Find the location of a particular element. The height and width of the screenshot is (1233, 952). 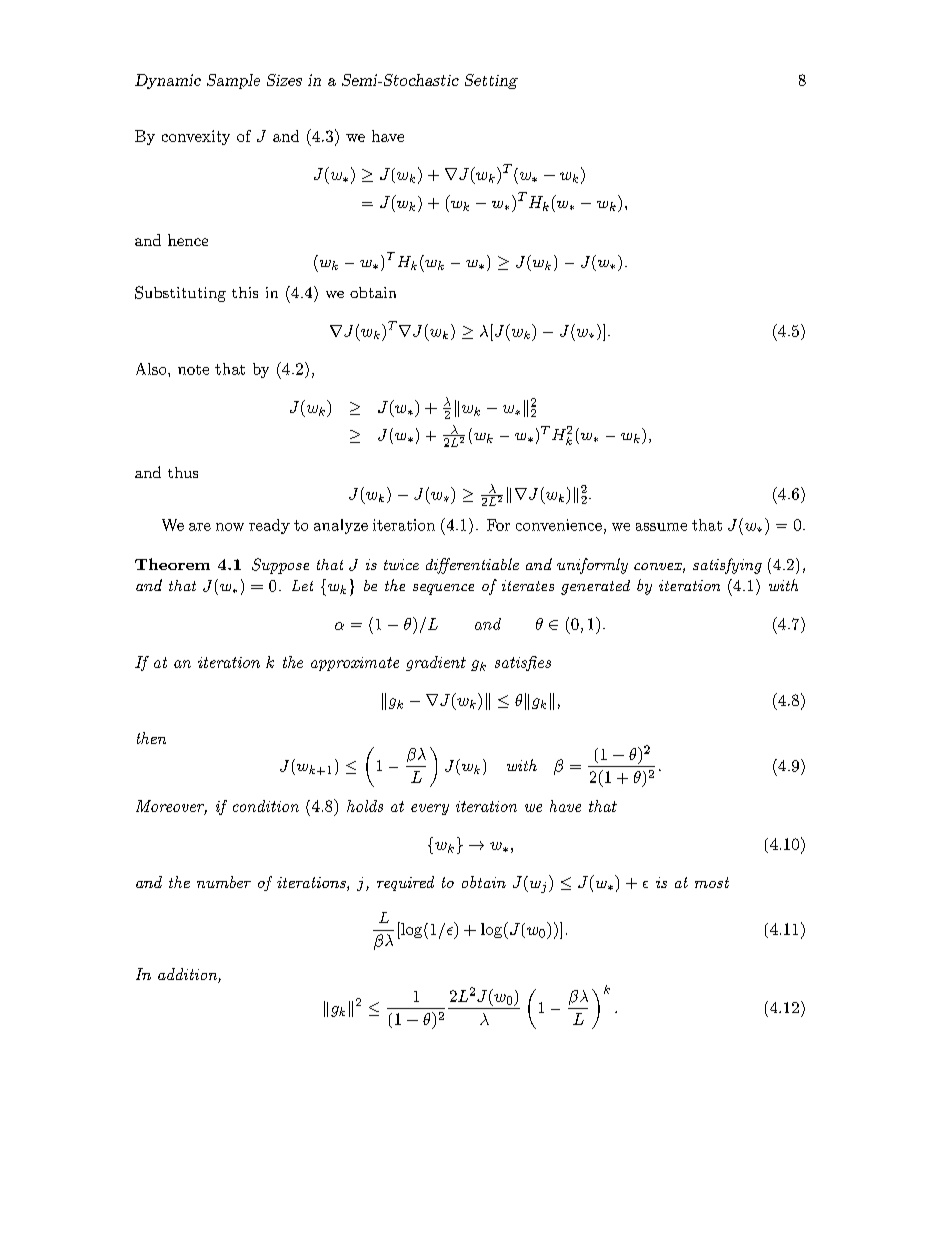

thus is located at coordinates (183, 472).
